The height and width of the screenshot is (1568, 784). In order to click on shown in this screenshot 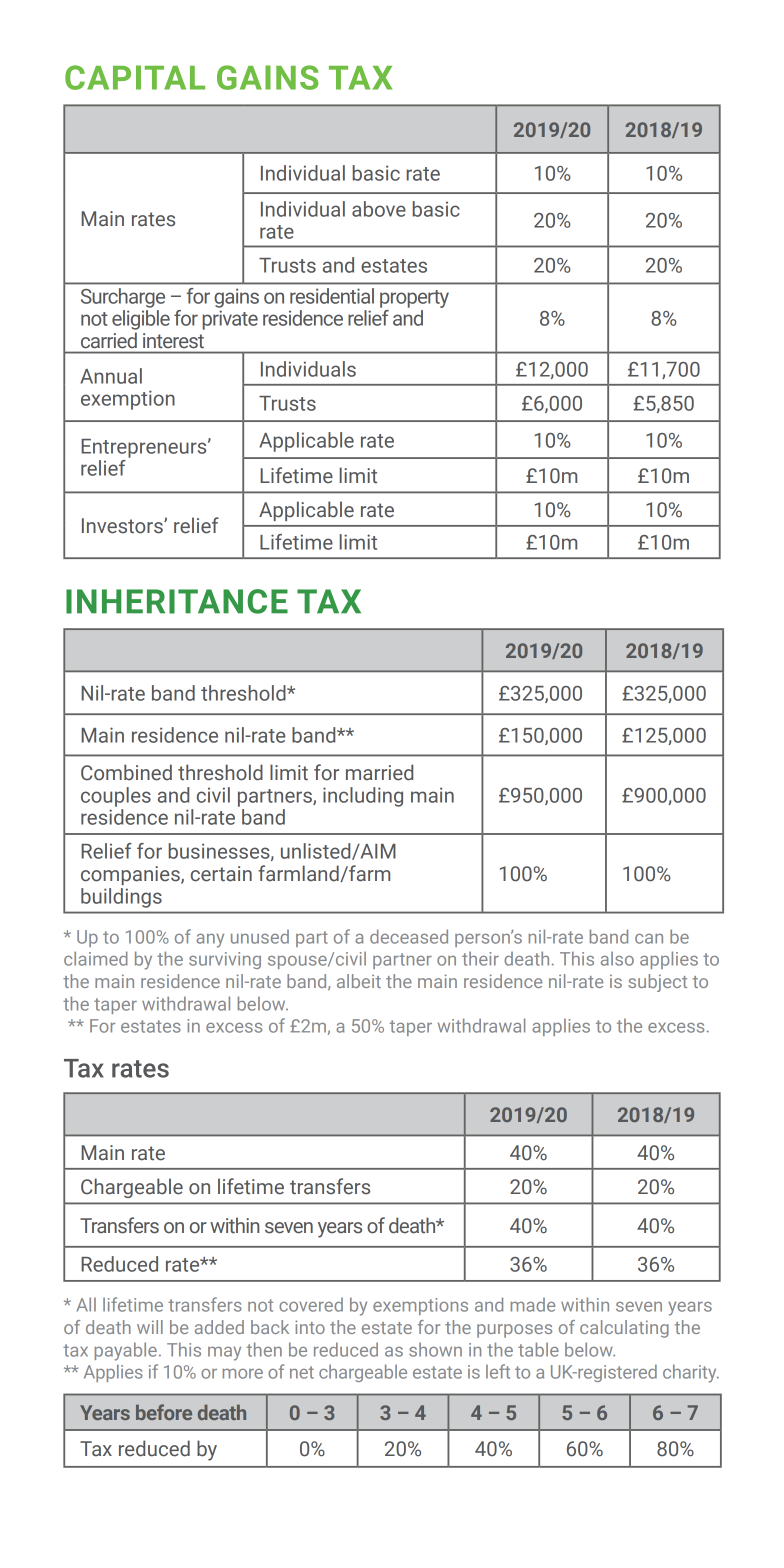, I will do `click(435, 1349)`.
